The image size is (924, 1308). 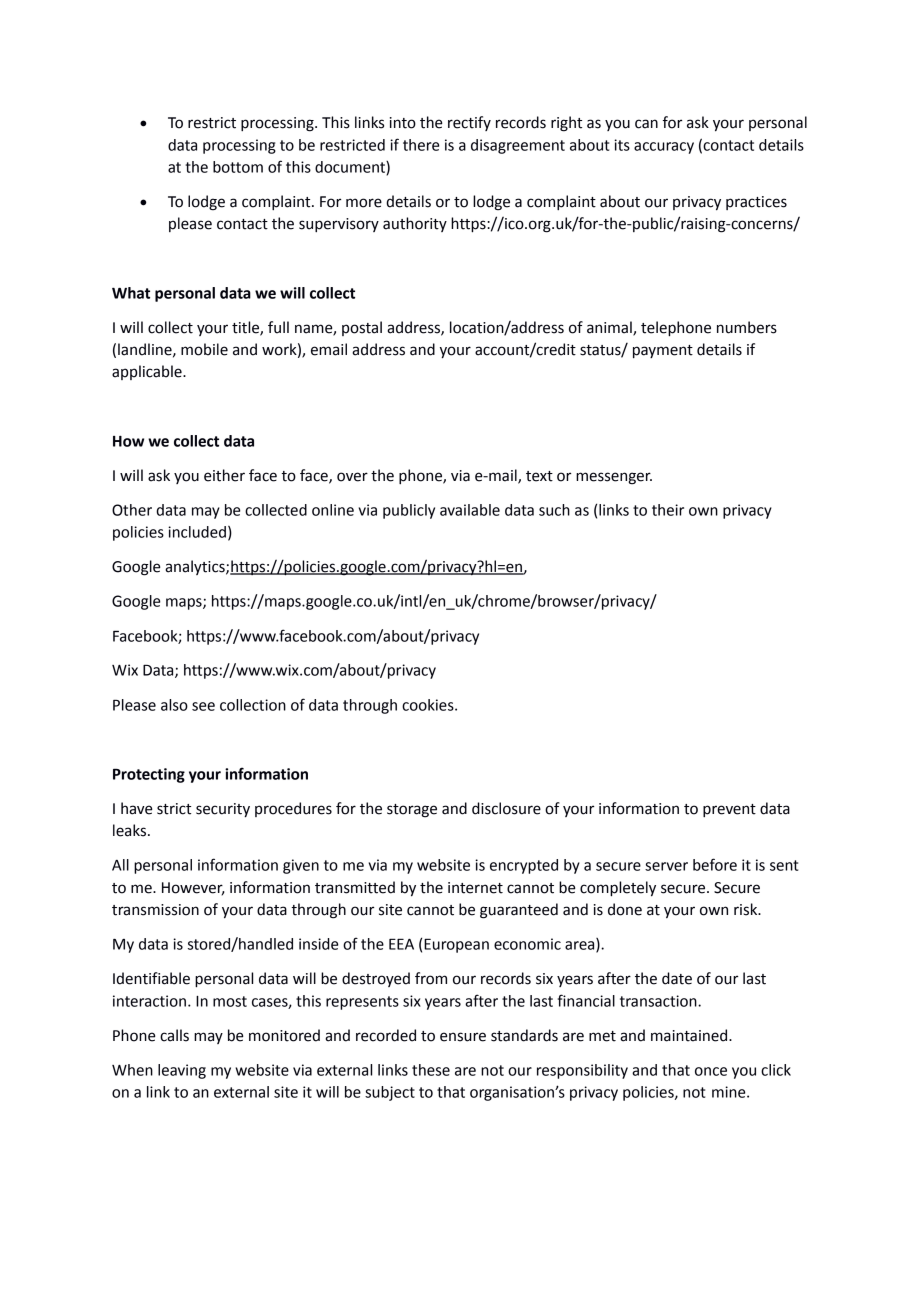 I want to click on these, so click(x=431, y=1070).
